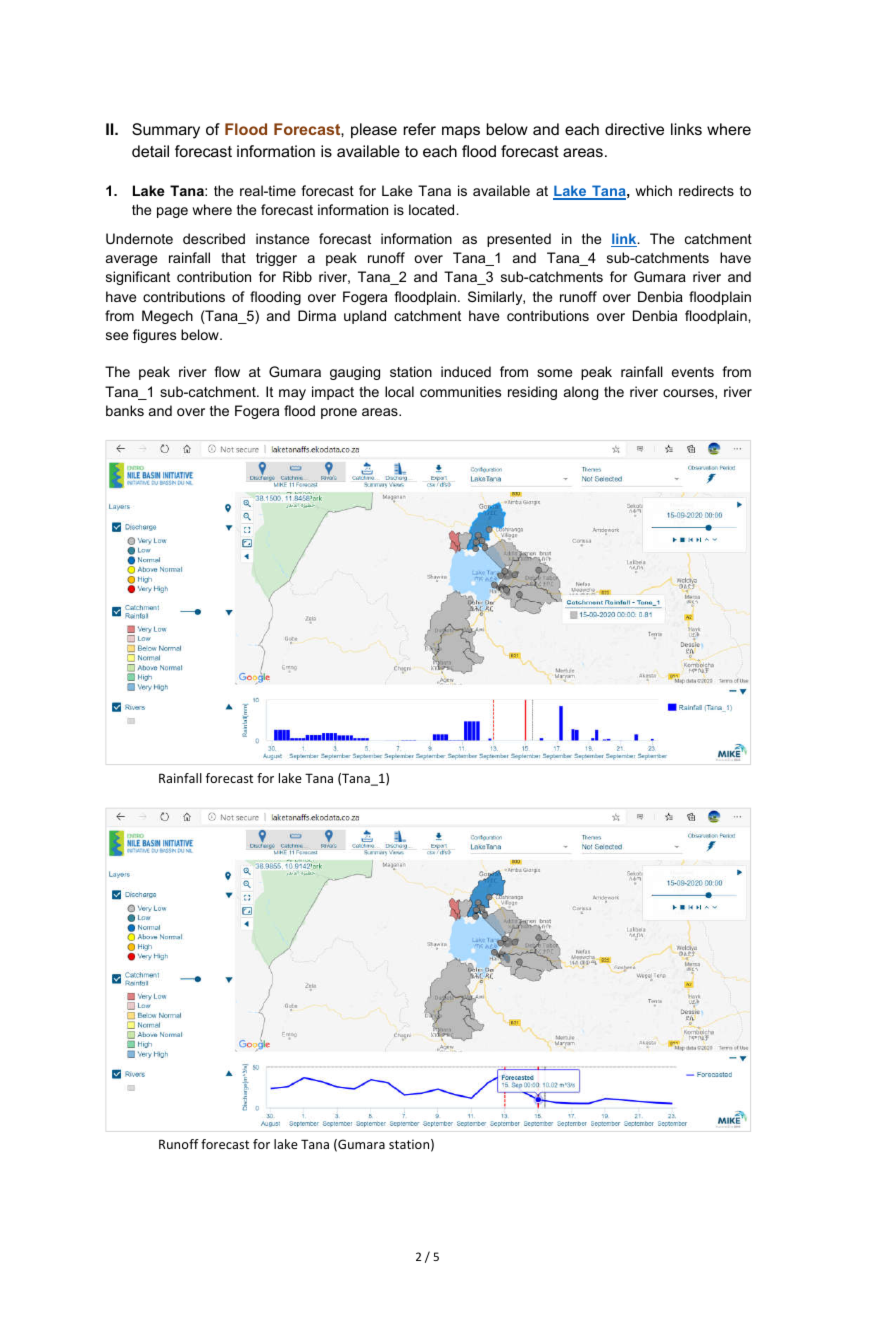 This screenshot has height=1338, width=896. I want to click on trigger, so click(276, 259).
